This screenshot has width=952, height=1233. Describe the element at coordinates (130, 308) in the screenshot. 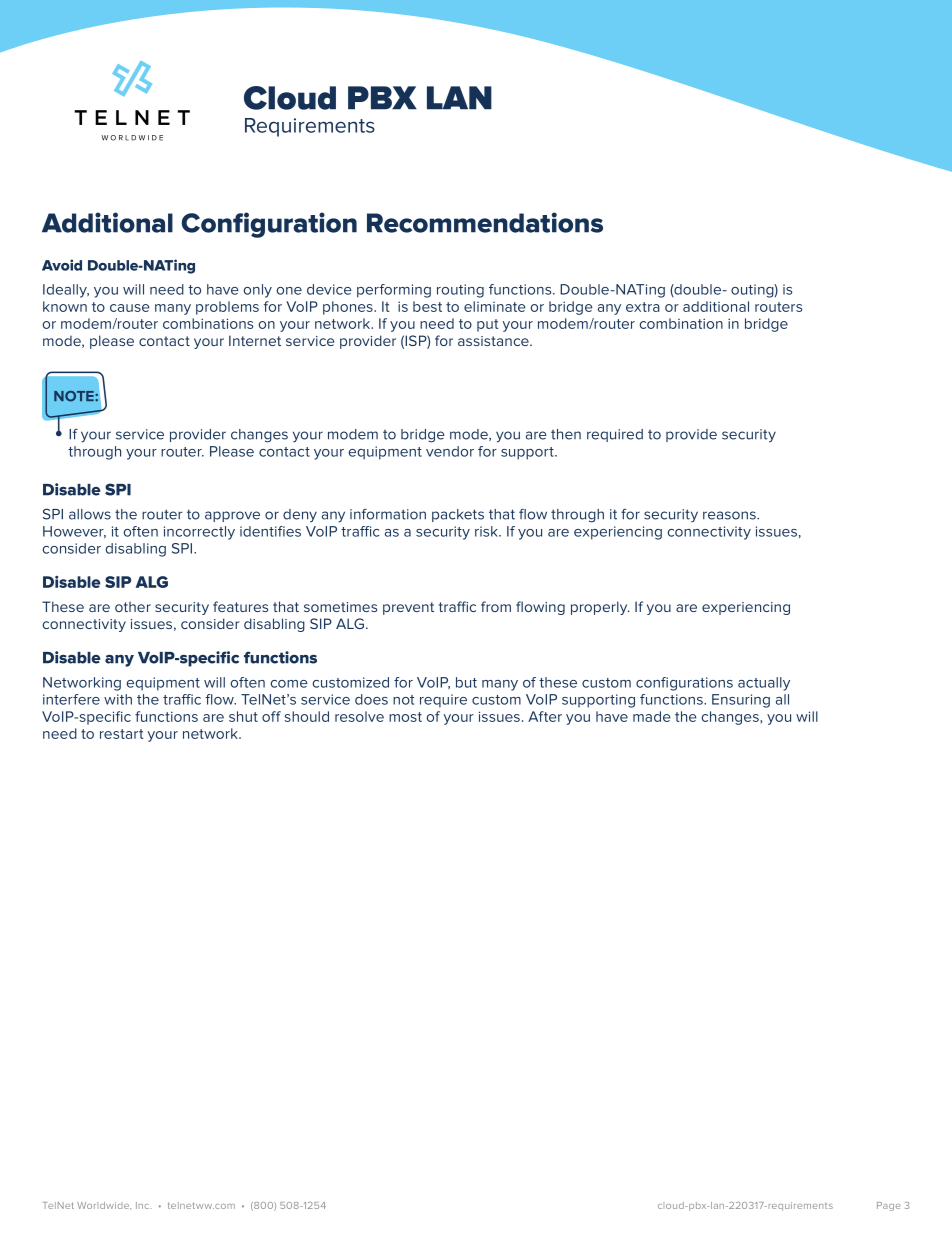

I see `cause` at that location.
